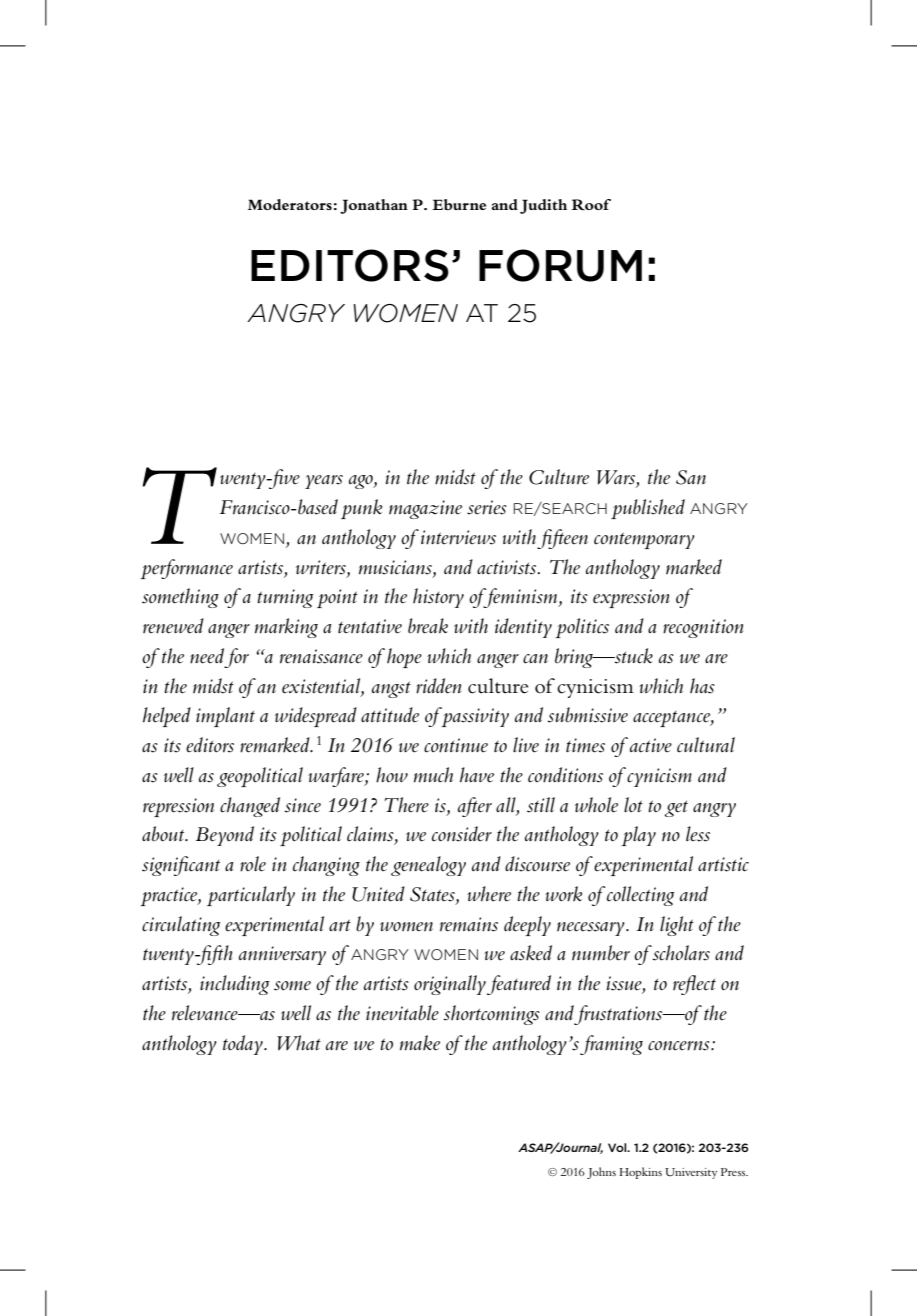 This screenshot has height=1316, width=917. What do you see at coordinates (244, 1045) in the screenshot?
I see `today` at bounding box center [244, 1045].
